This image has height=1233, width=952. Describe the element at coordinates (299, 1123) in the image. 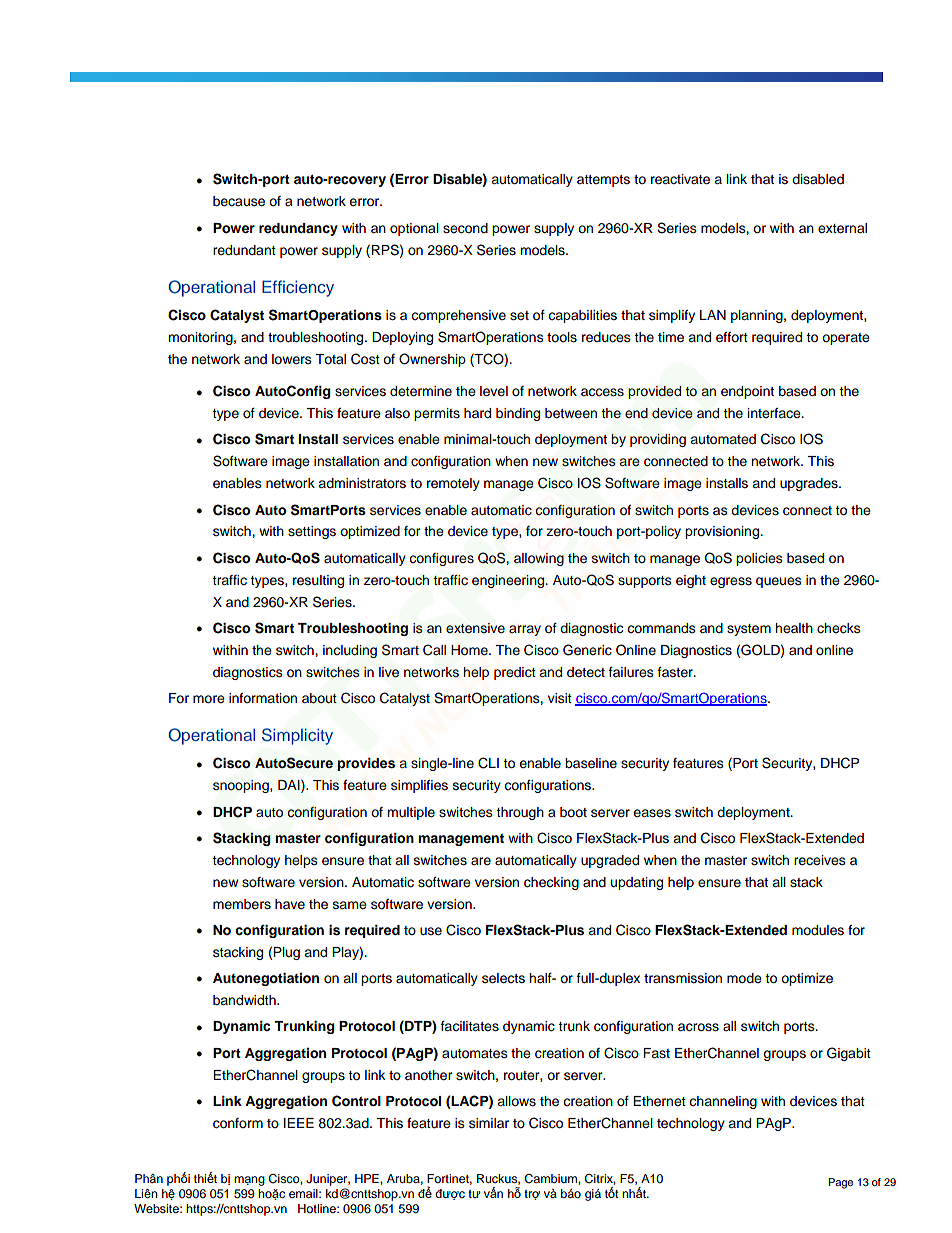

I see `IEEE` at that location.
